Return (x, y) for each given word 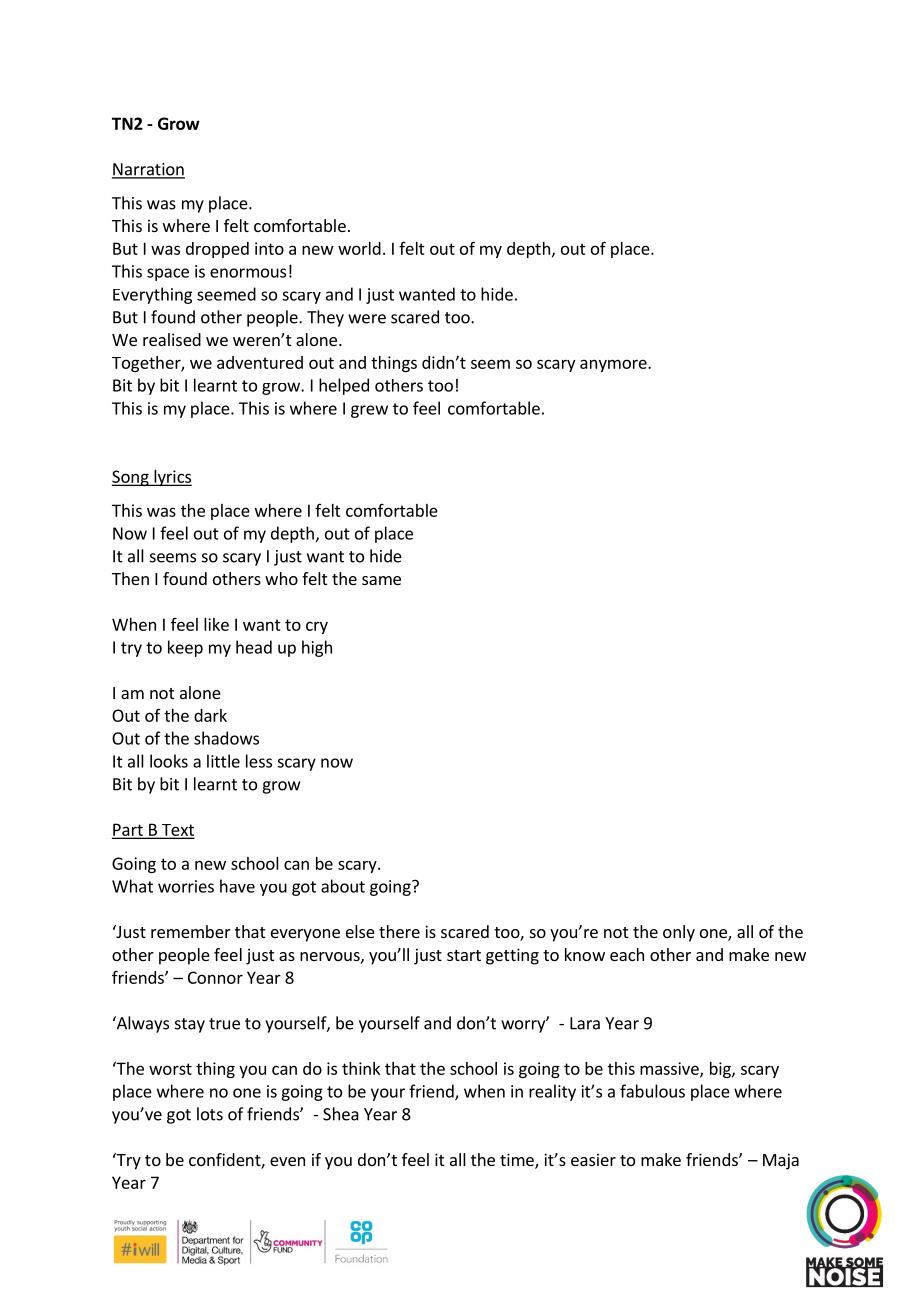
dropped (217, 250)
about (343, 886)
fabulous (652, 1091)
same (381, 580)
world (359, 248)
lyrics (172, 478)
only (679, 933)
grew (369, 411)
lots (210, 1114)
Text (176, 831)
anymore (614, 365)
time (518, 1160)
